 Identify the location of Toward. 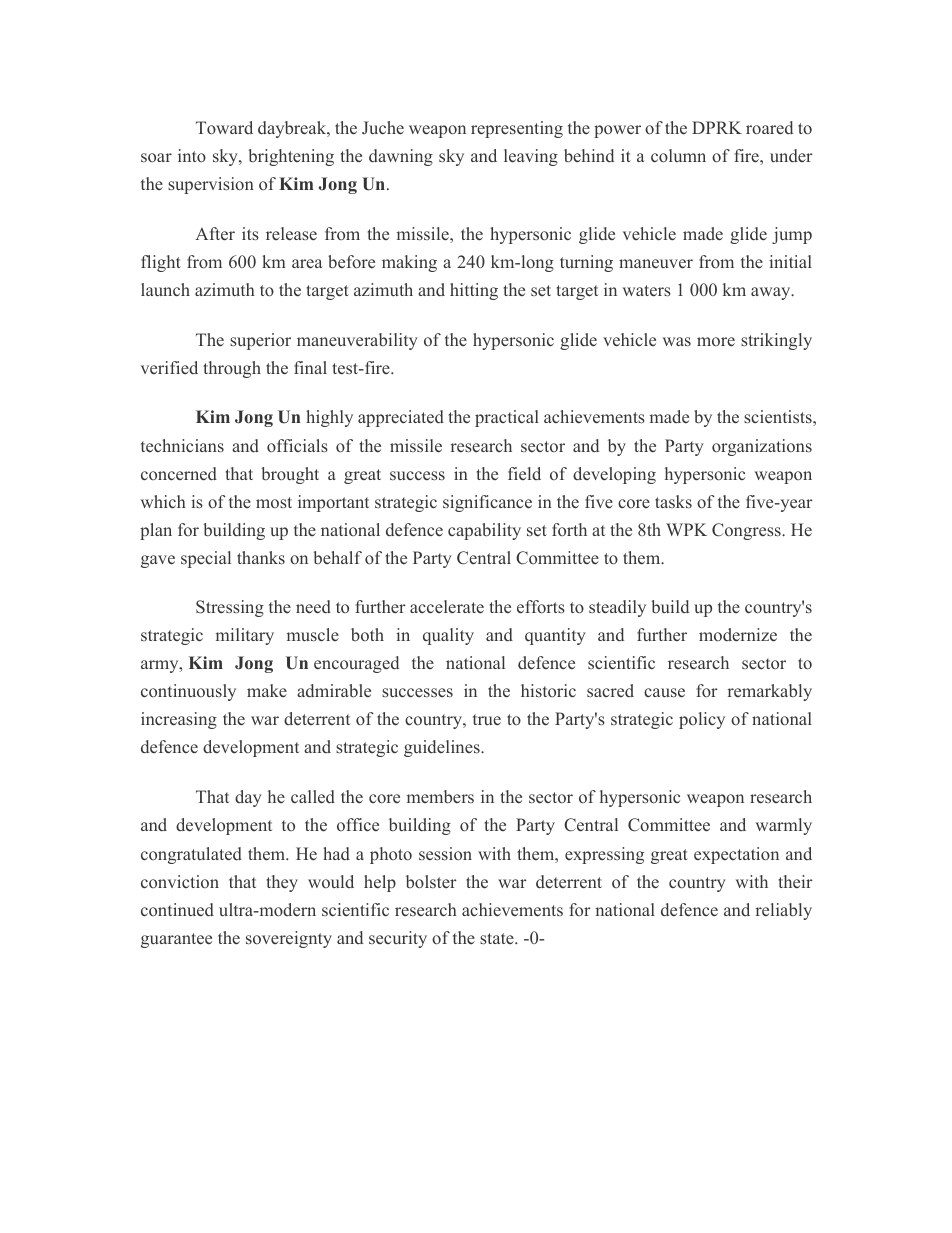
(224, 127).
